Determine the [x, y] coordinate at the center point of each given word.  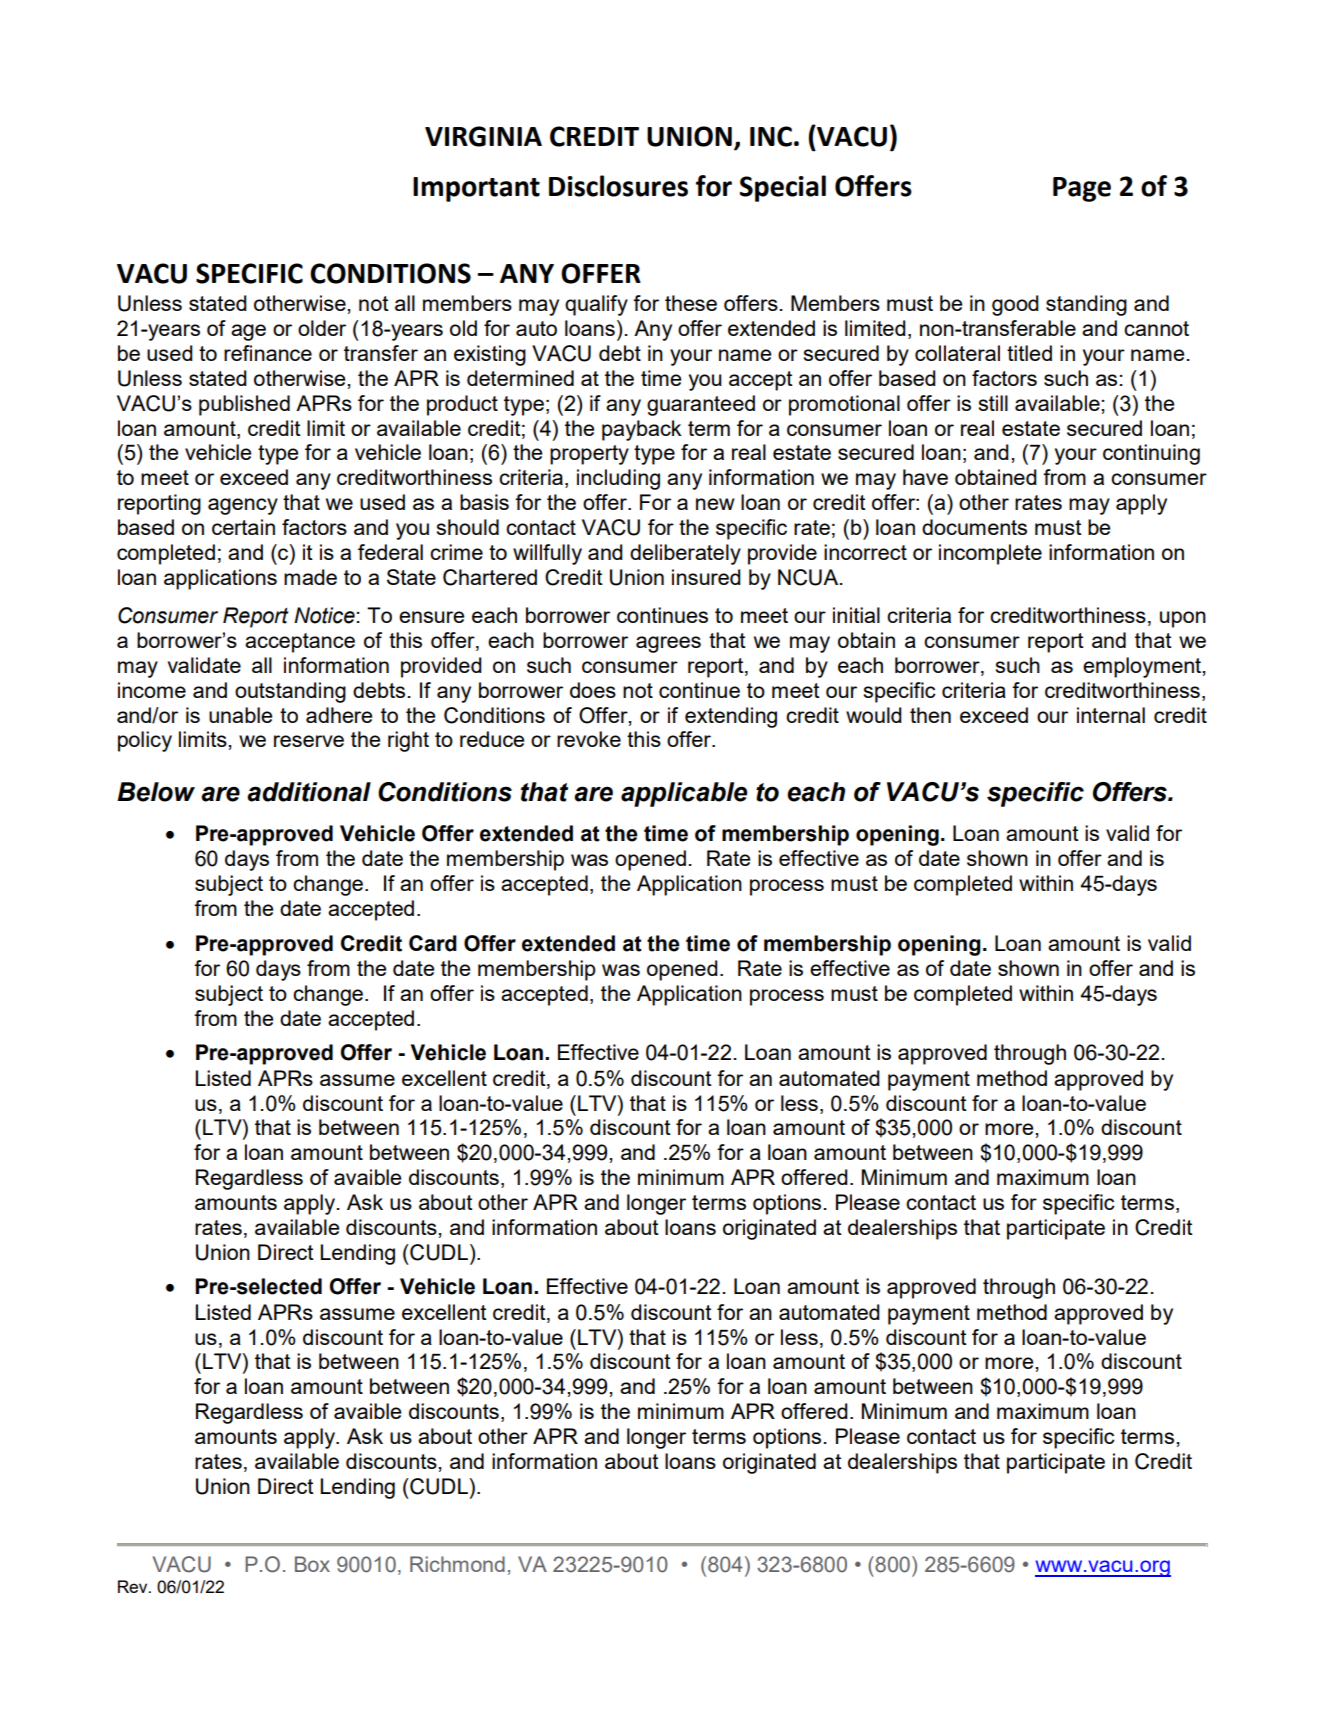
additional [309, 792]
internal [1111, 715]
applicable [684, 794]
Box [312, 1564]
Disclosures [618, 186]
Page [1082, 189]
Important [476, 189]
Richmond [457, 1564]
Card [433, 943]
